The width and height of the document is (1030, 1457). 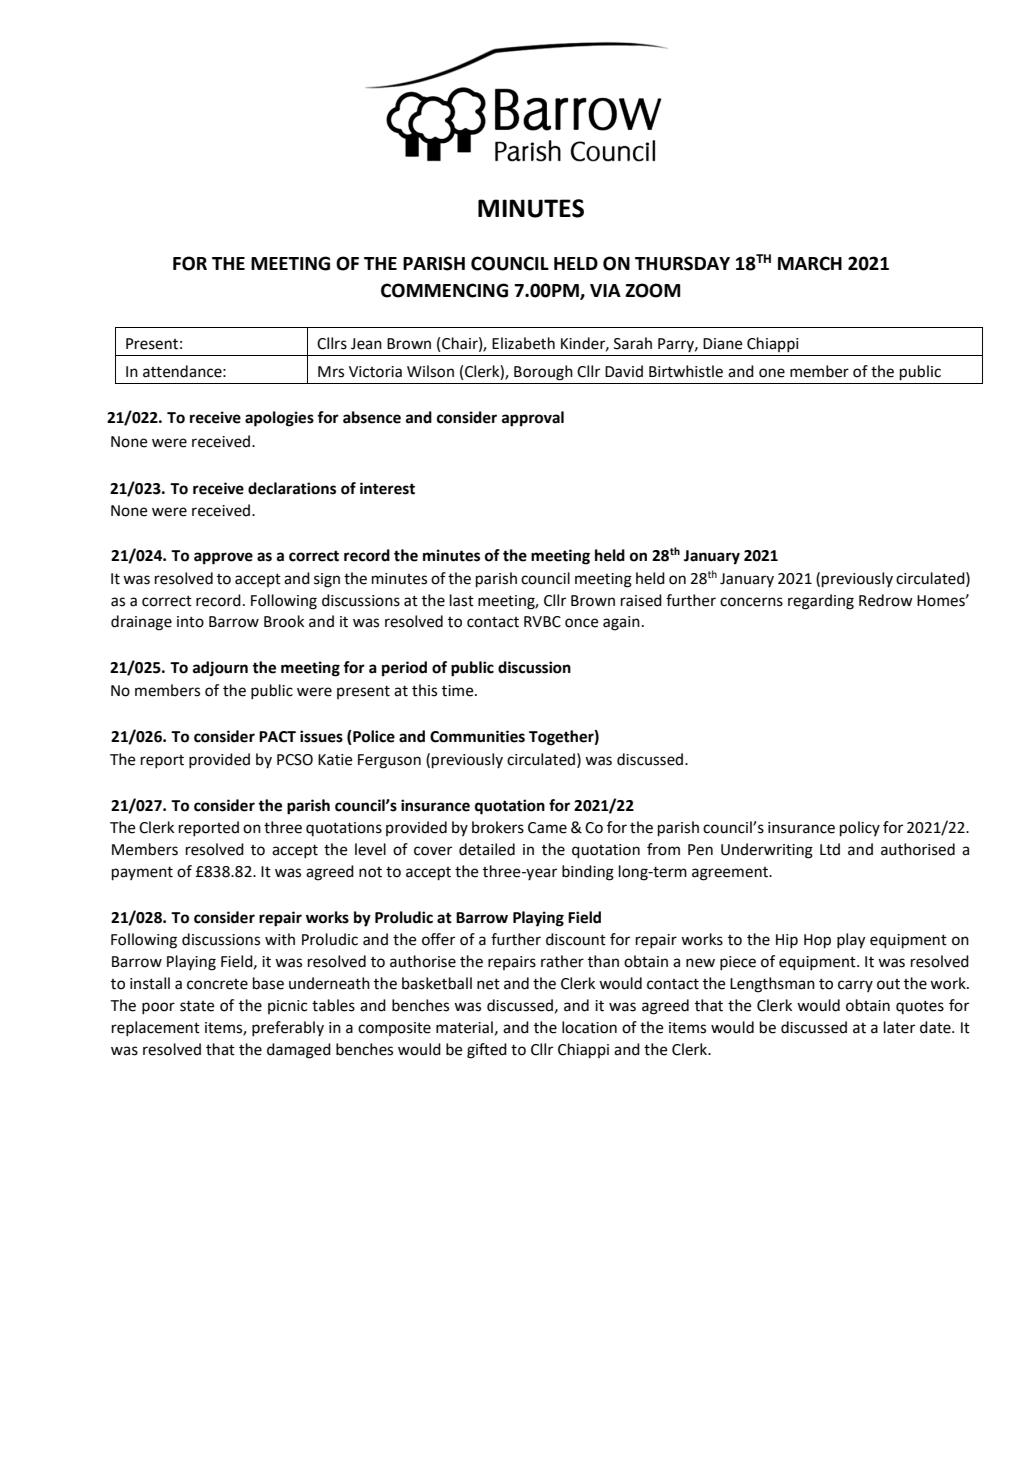 I want to click on regarding, so click(x=821, y=602).
